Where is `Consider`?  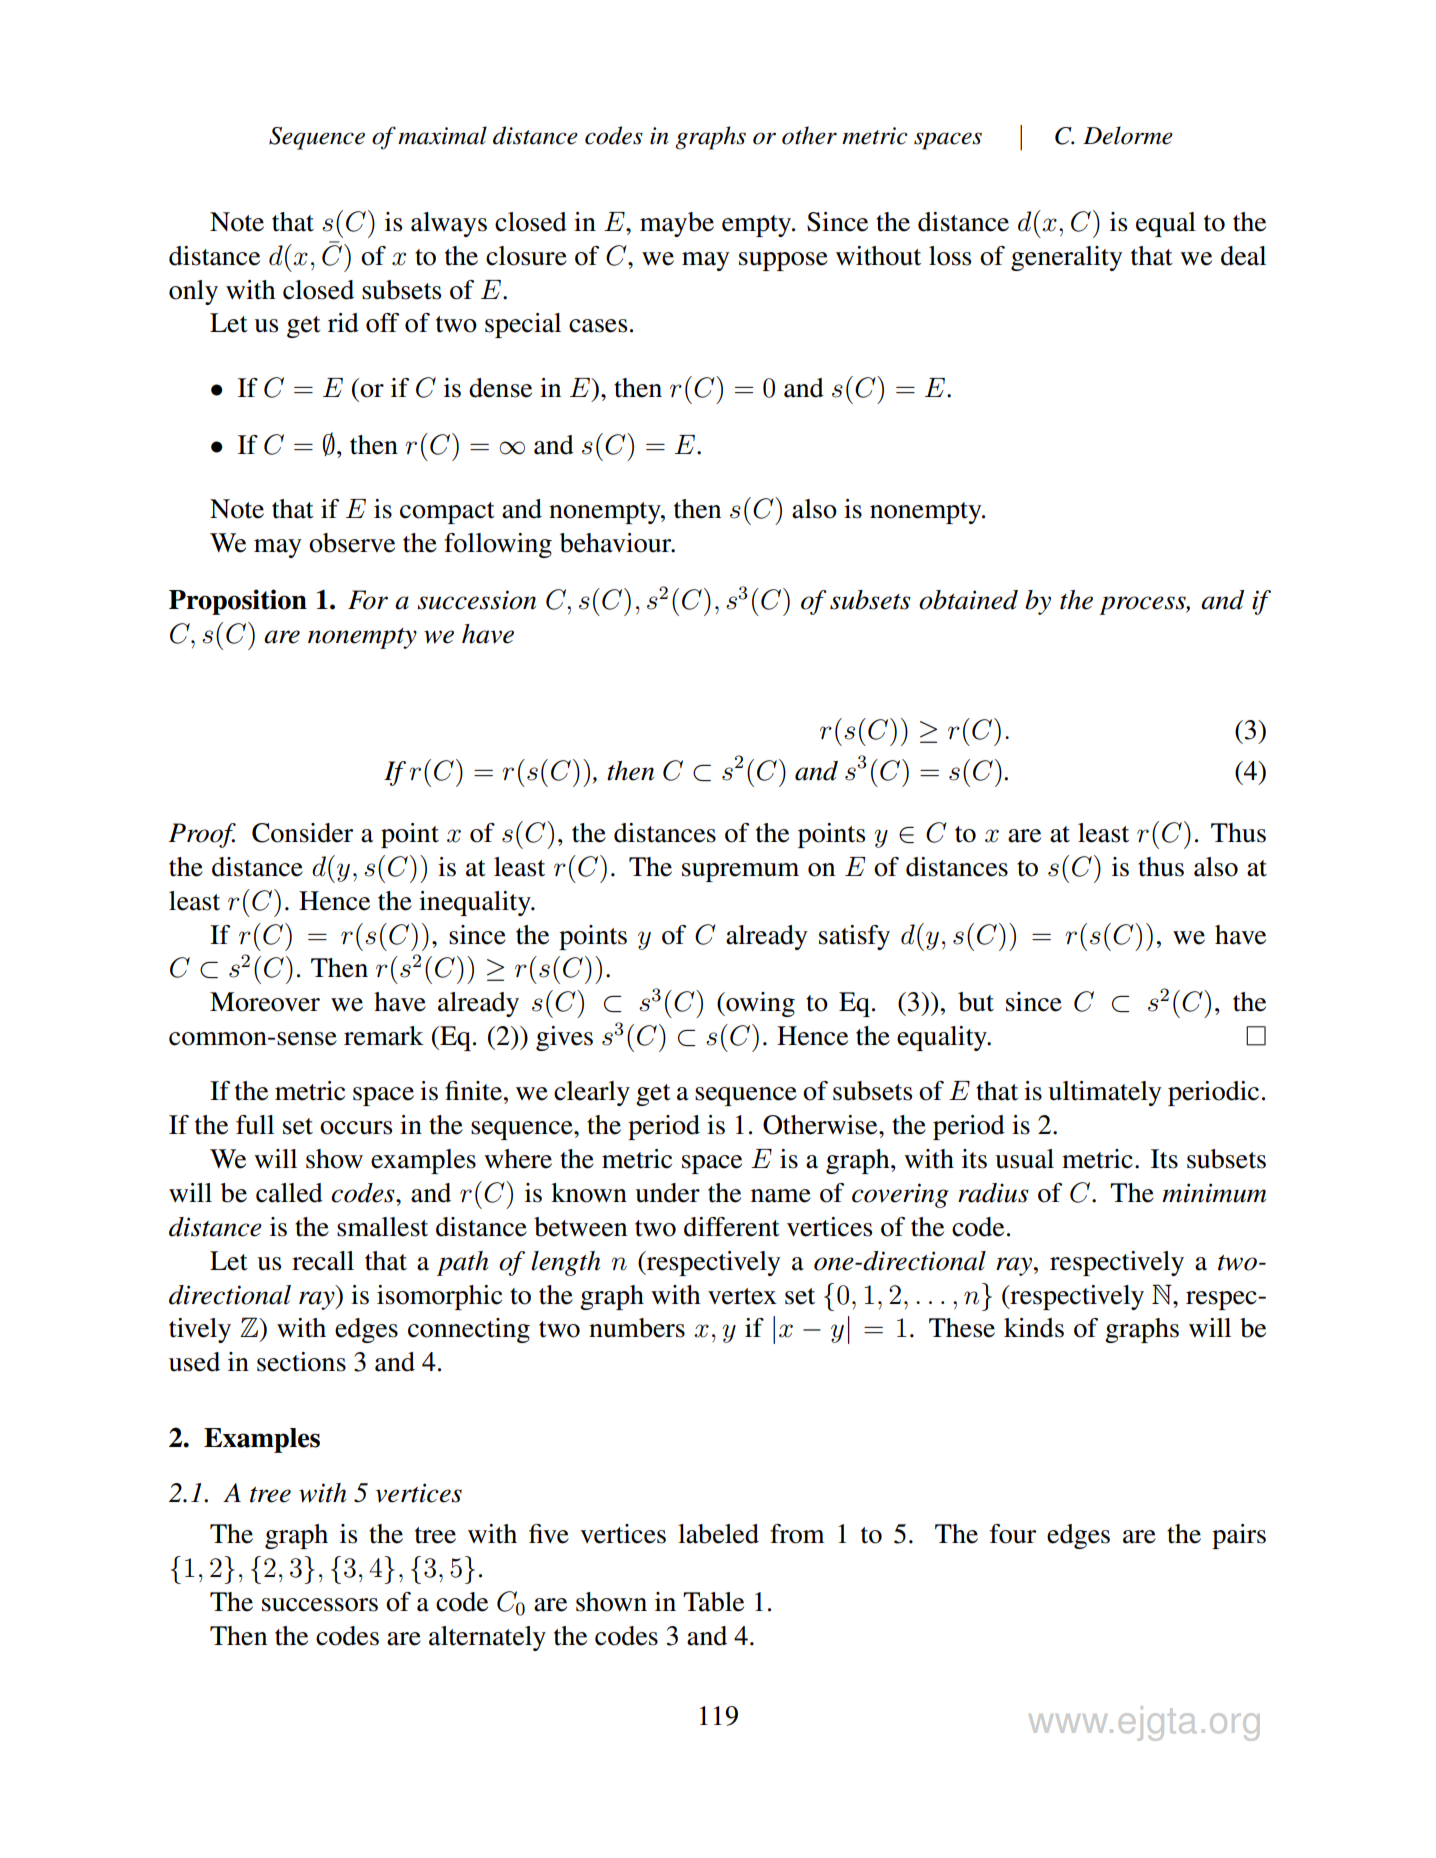
Consider is located at coordinates (302, 833).
